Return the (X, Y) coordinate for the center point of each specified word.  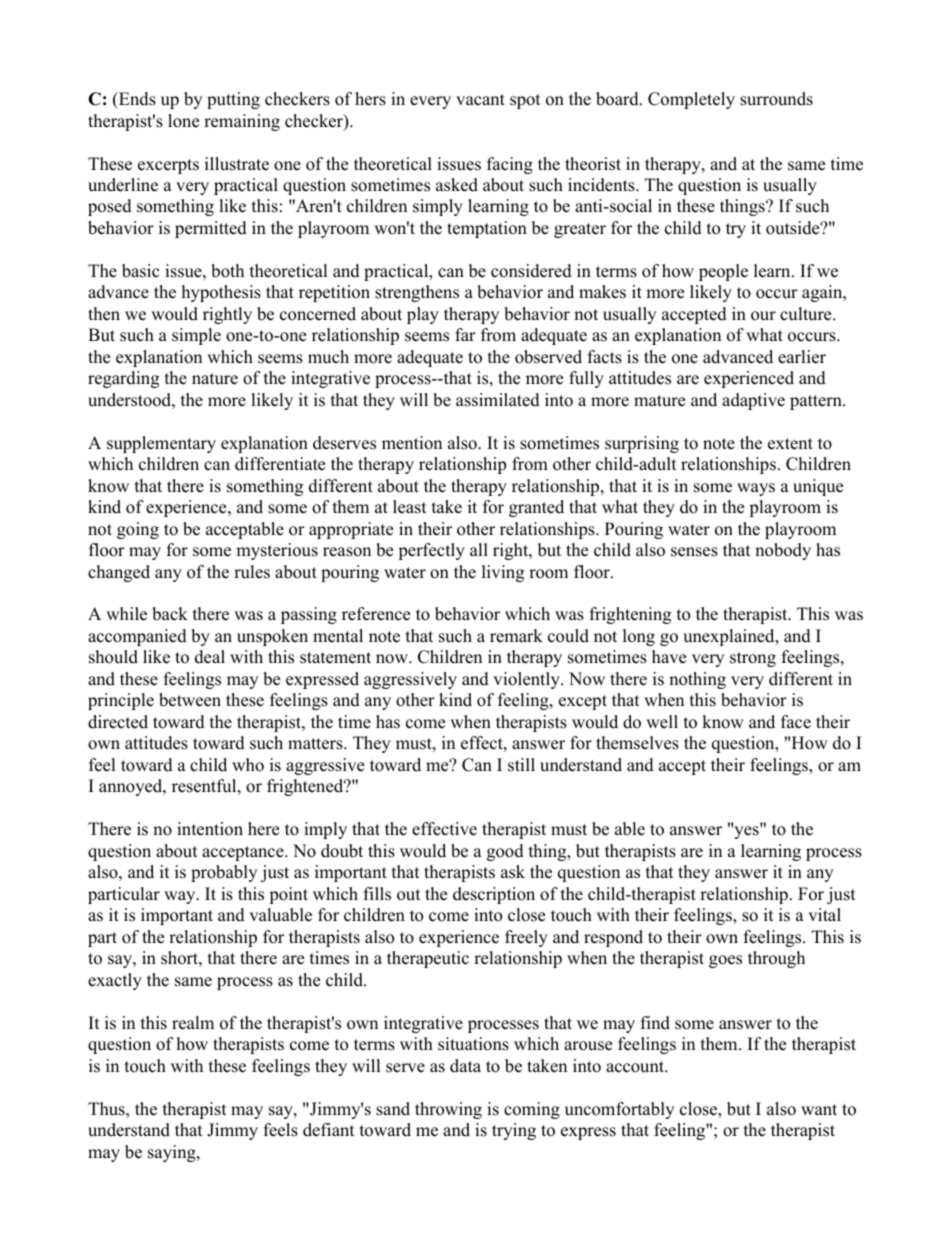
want (819, 1109)
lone (183, 121)
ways (756, 489)
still (521, 765)
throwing (448, 1110)
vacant (480, 100)
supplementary (161, 444)
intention (210, 829)
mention (412, 443)
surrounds (776, 99)
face (796, 722)
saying (173, 1153)
